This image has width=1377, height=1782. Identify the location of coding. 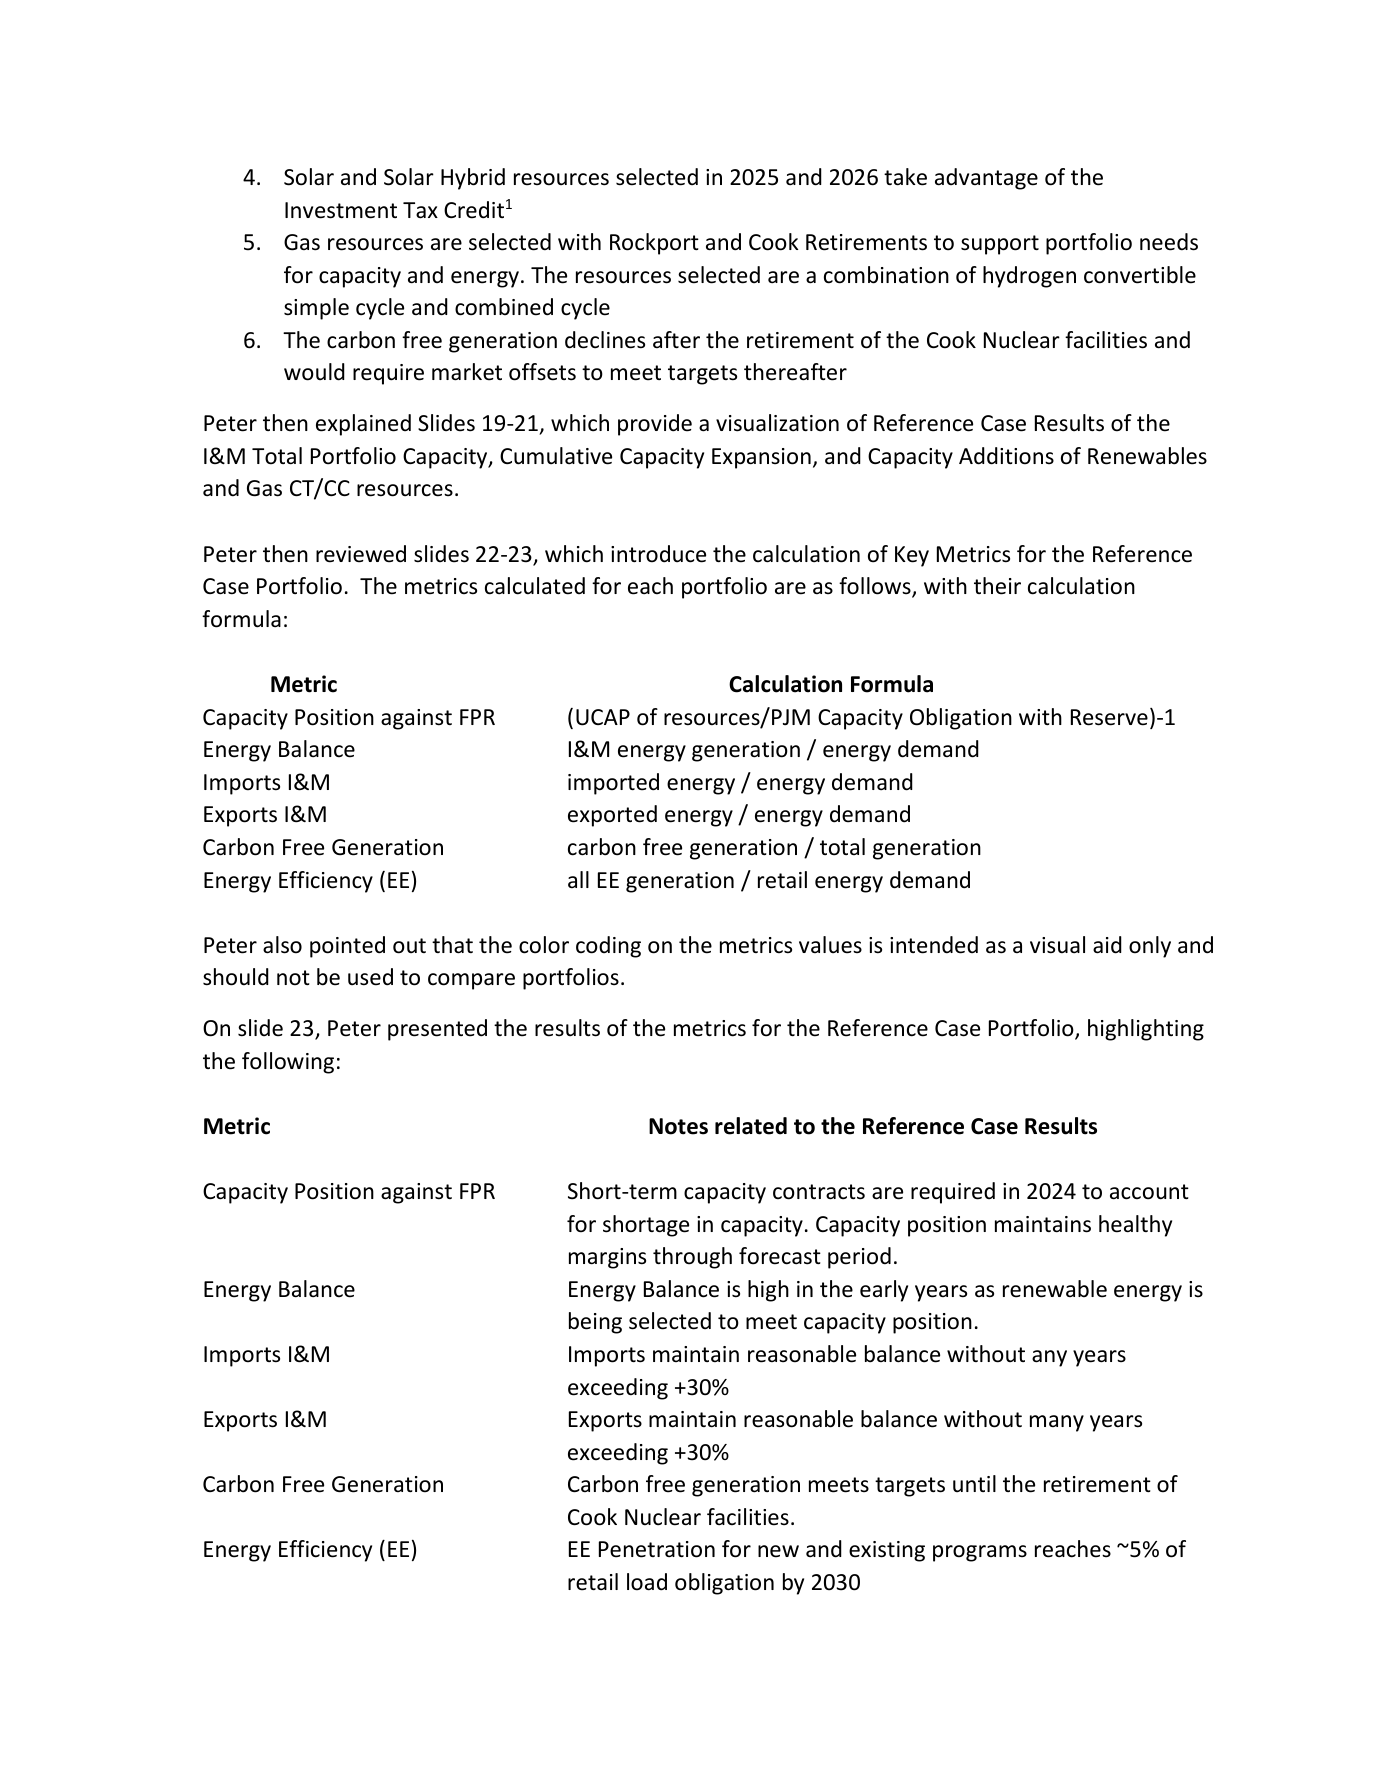
(608, 947).
